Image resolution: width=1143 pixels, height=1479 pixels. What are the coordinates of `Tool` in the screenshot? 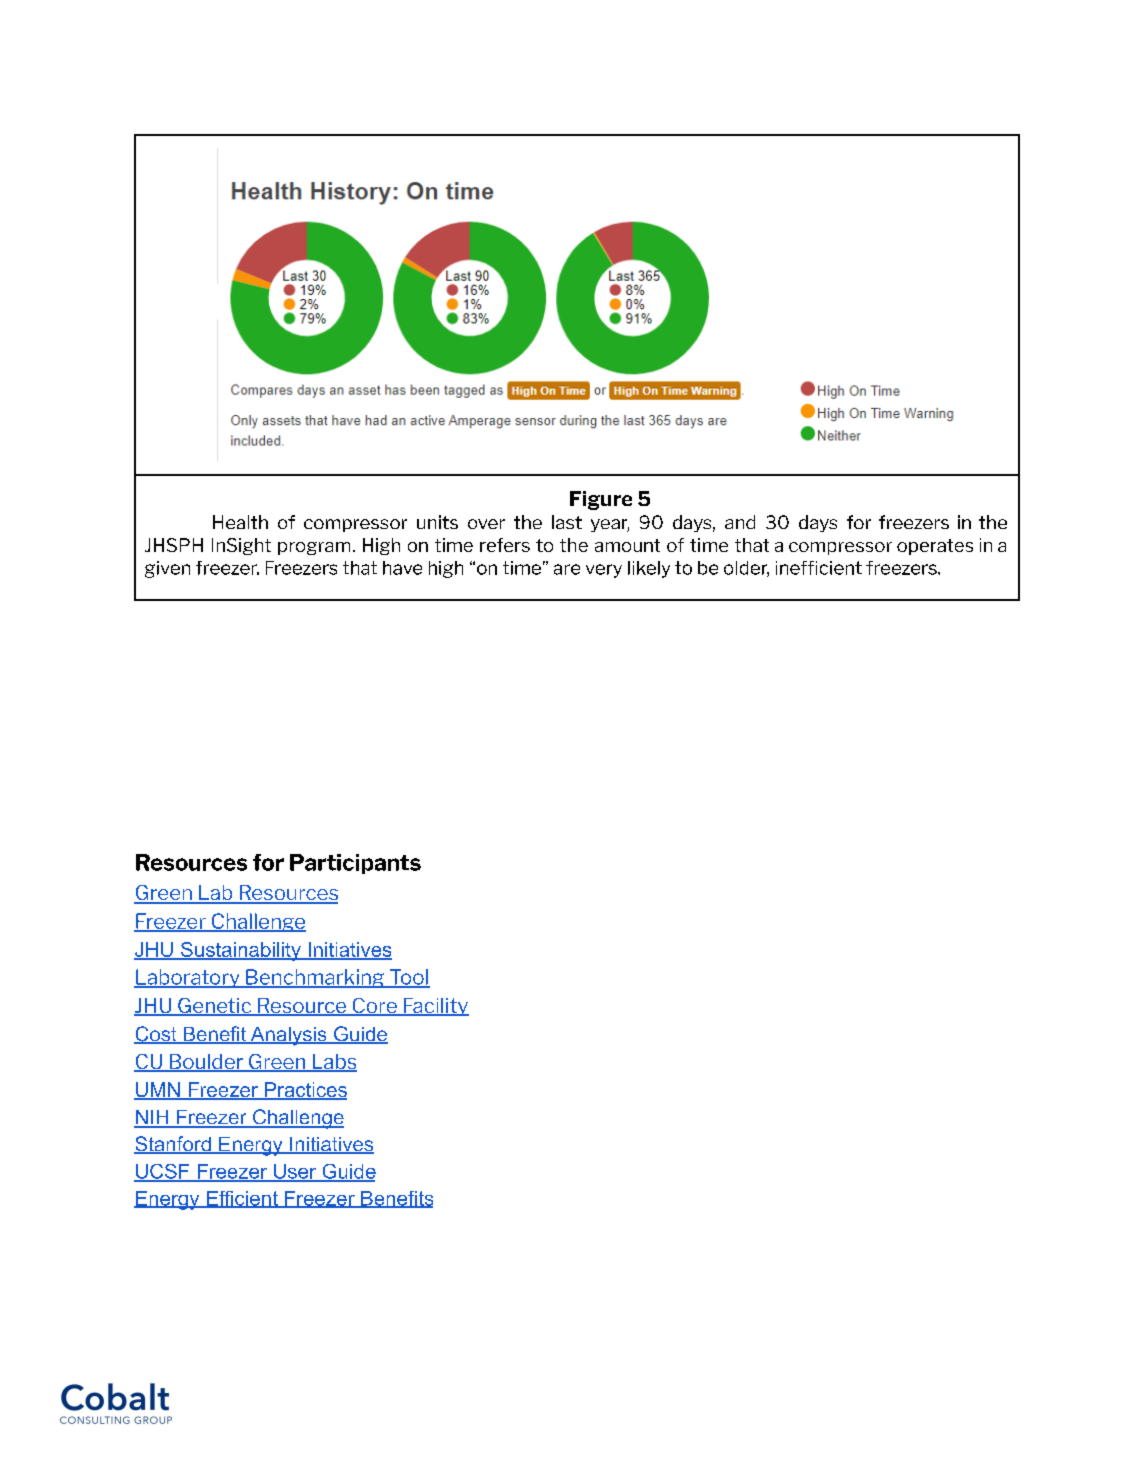 It's located at (408, 978).
